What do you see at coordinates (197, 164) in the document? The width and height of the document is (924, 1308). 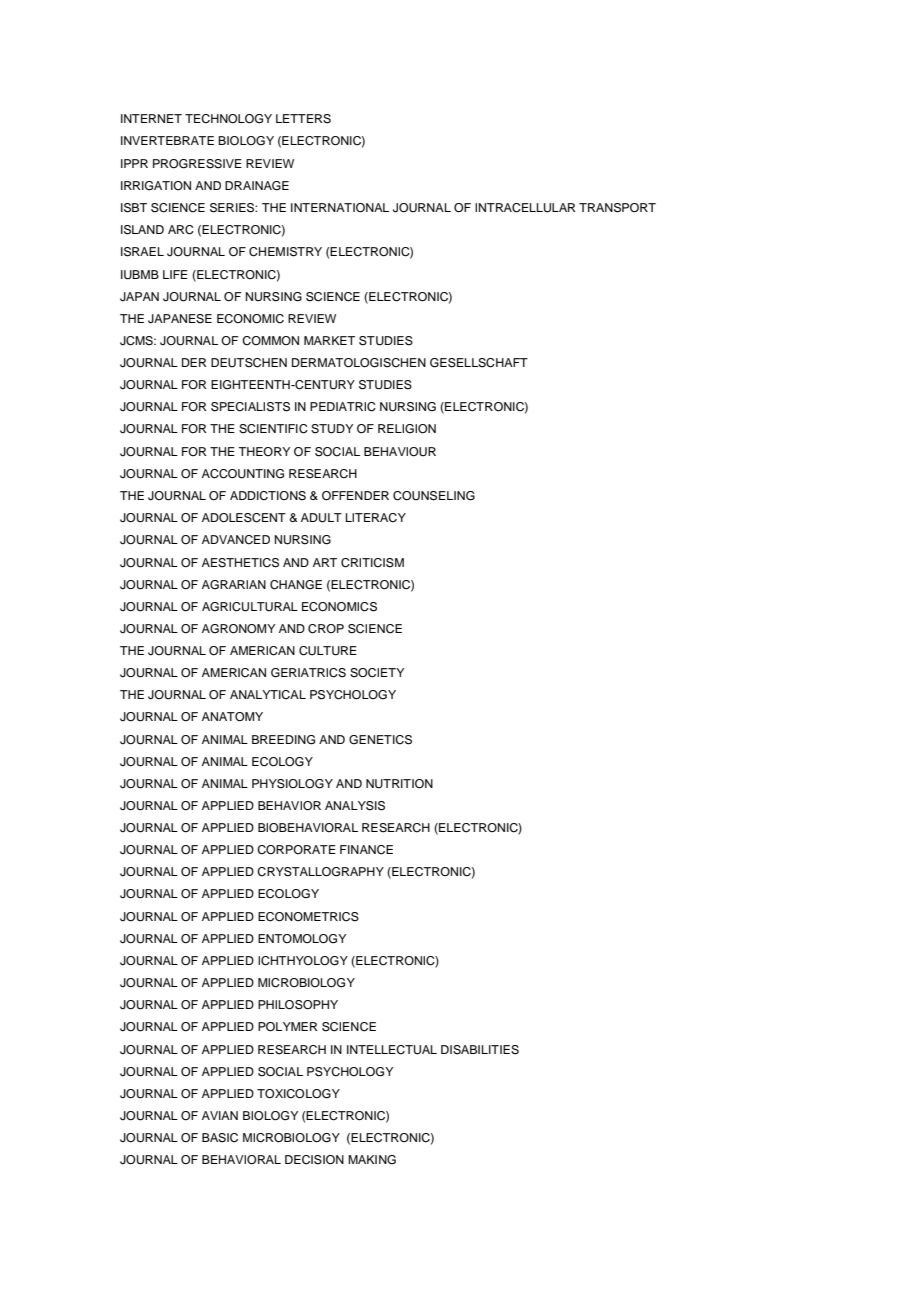 I see `PROGRESSIVE` at bounding box center [197, 164].
